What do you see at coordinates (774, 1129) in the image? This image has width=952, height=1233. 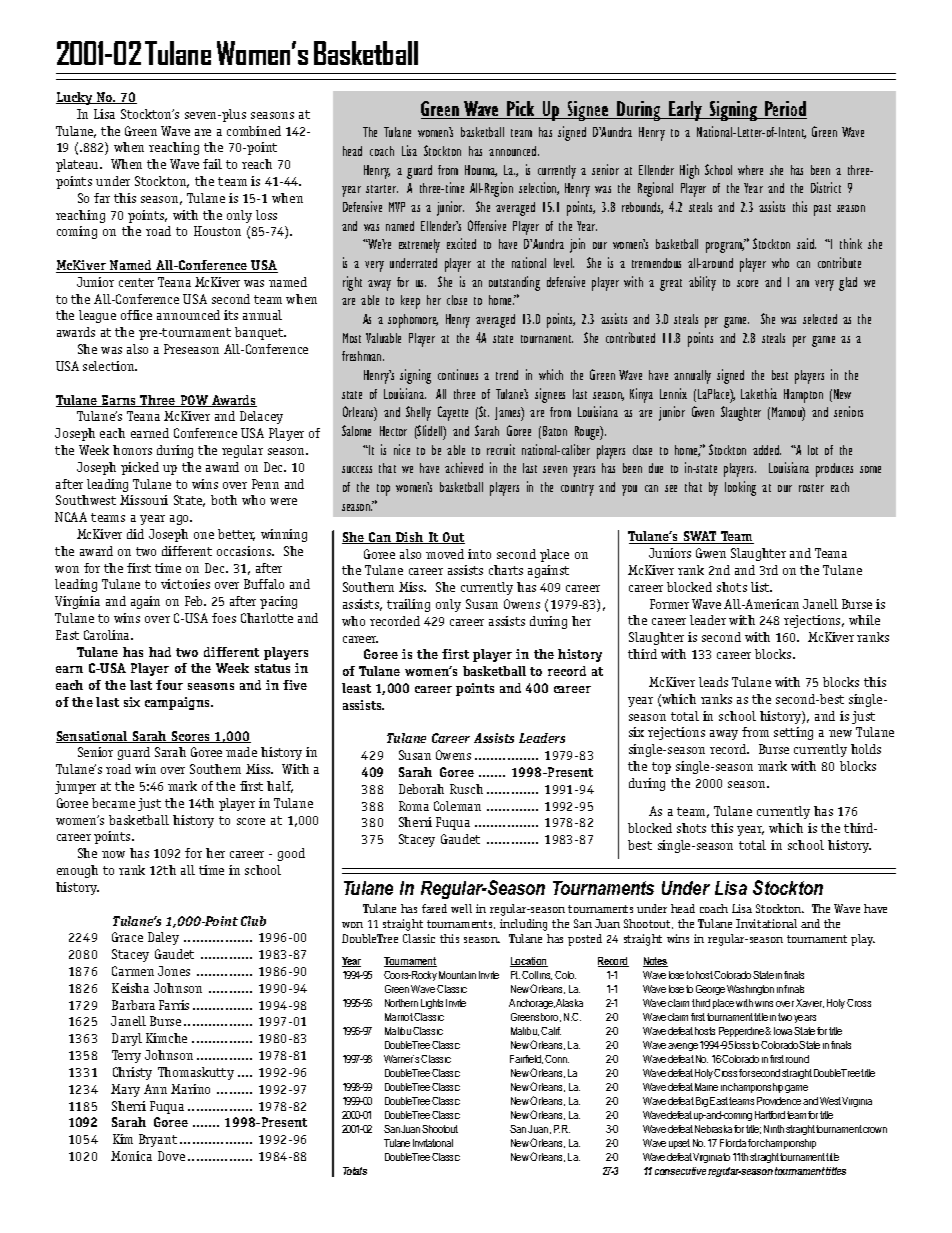 I see `Ninth` at bounding box center [774, 1129].
